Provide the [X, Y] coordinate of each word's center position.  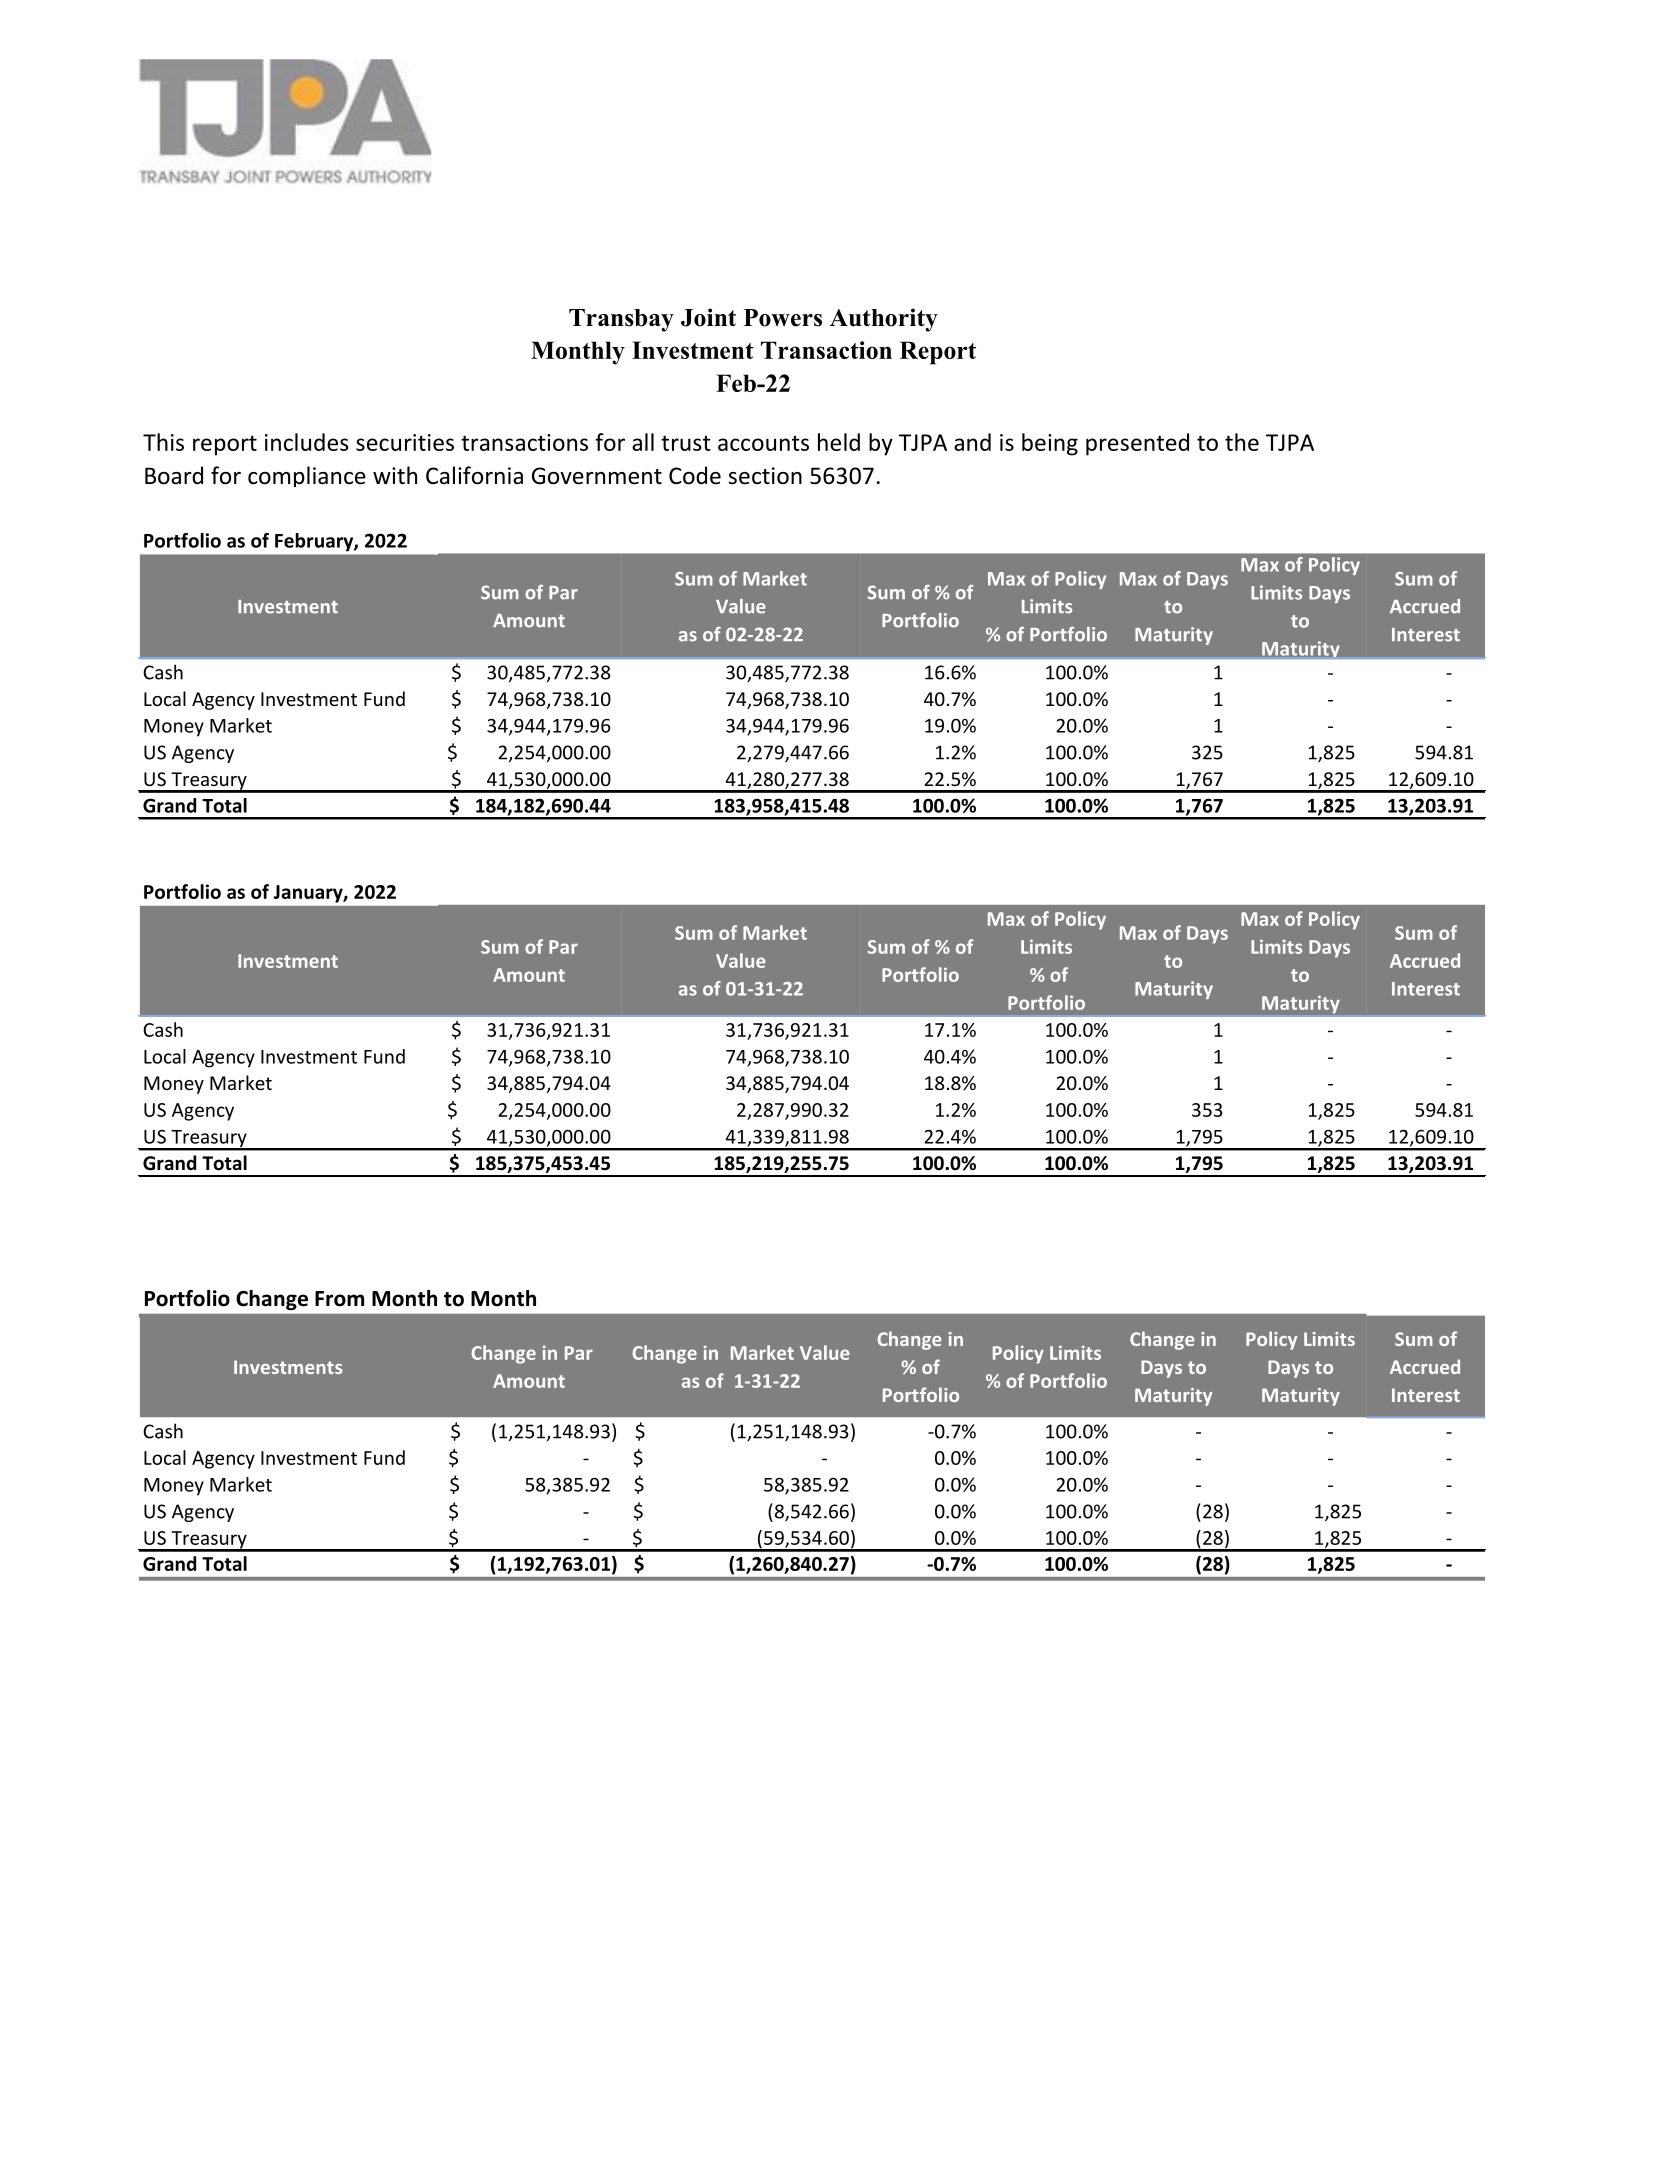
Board [174, 475]
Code [695, 475]
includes [307, 442]
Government [597, 476]
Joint [708, 317]
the [1242, 442]
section [765, 476]
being [1050, 444]
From [339, 1299]
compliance [307, 476]
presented [1137, 444]
